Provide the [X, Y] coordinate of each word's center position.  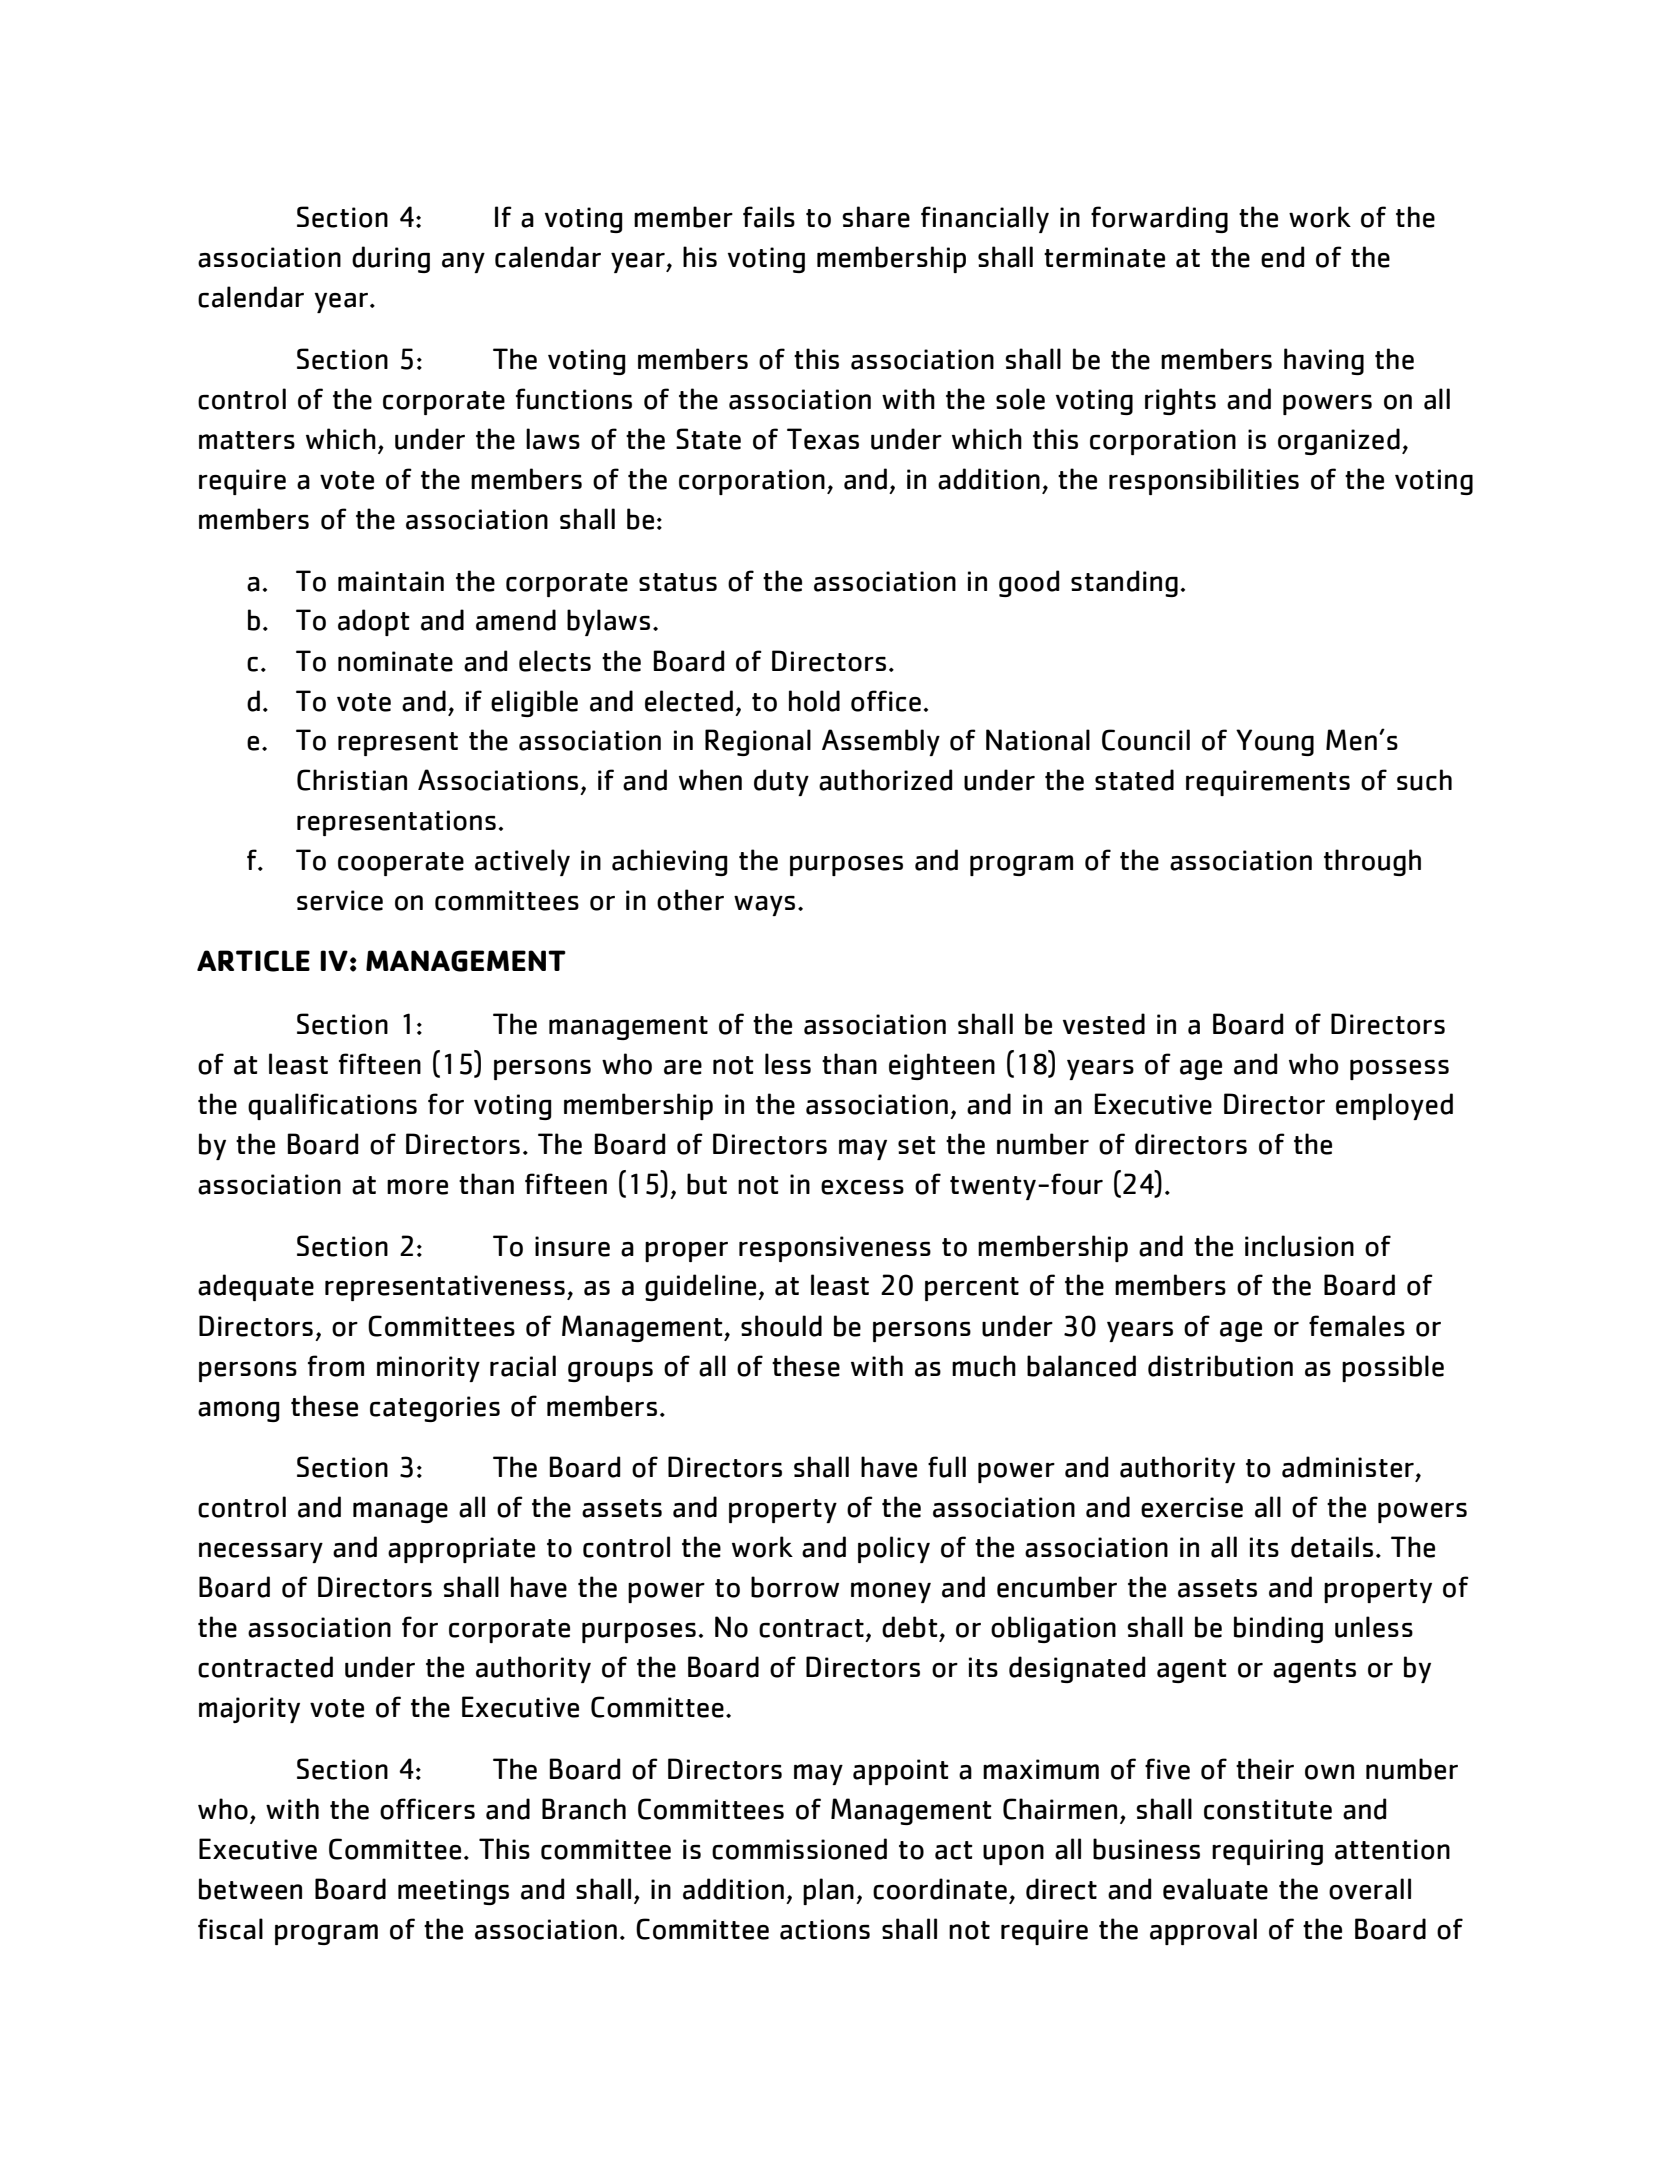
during [391, 259]
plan [828, 1891]
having [1324, 361]
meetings [453, 1892]
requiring [1267, 1852]
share [876, 217]
